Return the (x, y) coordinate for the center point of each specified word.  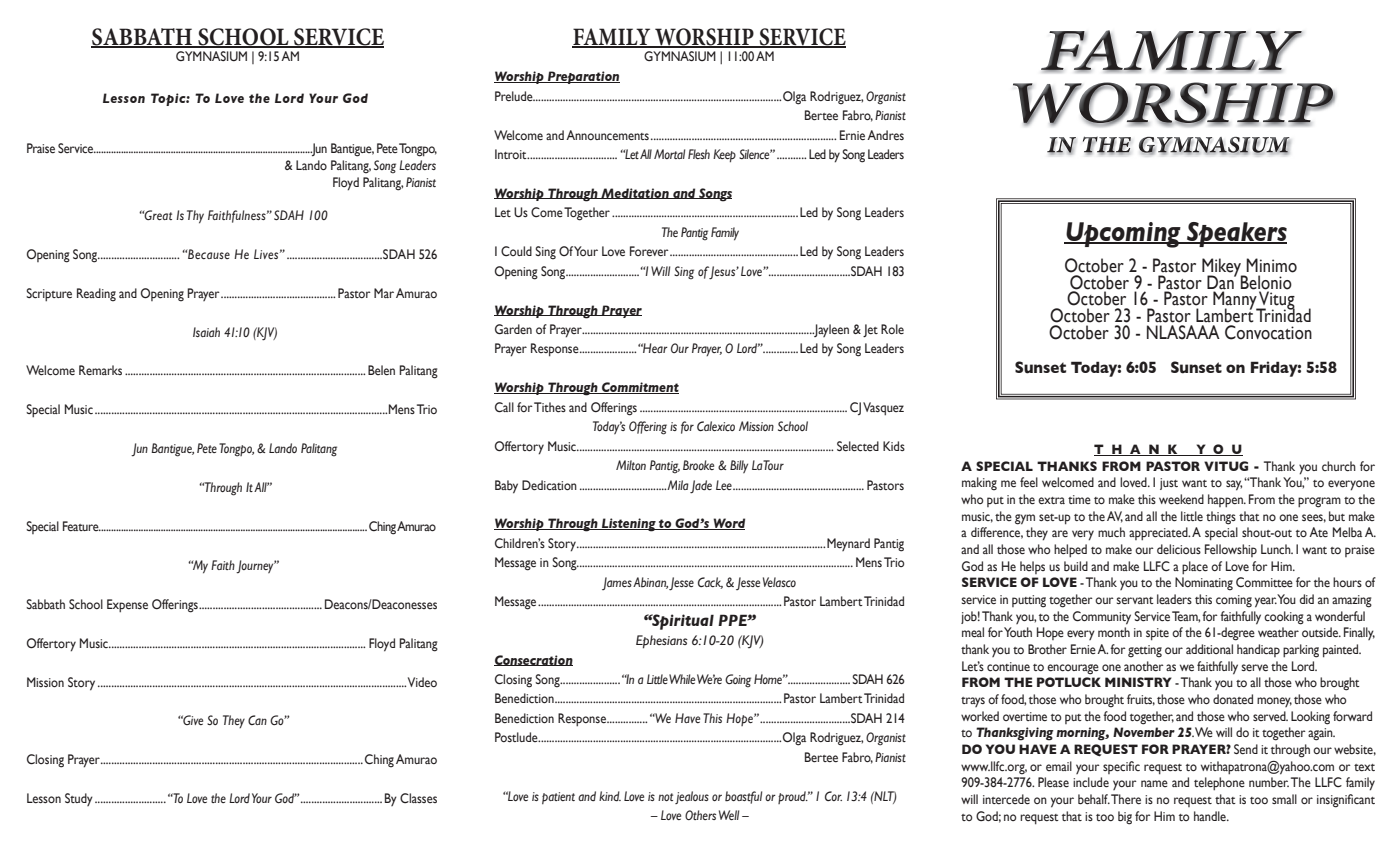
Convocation (1268, 332)
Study (79, 799)
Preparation (583, 77)
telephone (1219, 784)
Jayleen (830, 330)
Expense (127, 606)
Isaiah (206, 332)
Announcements (607, 135)
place (1195, 568)
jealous (692, 797)
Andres (885, 135)
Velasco (779, 582)
